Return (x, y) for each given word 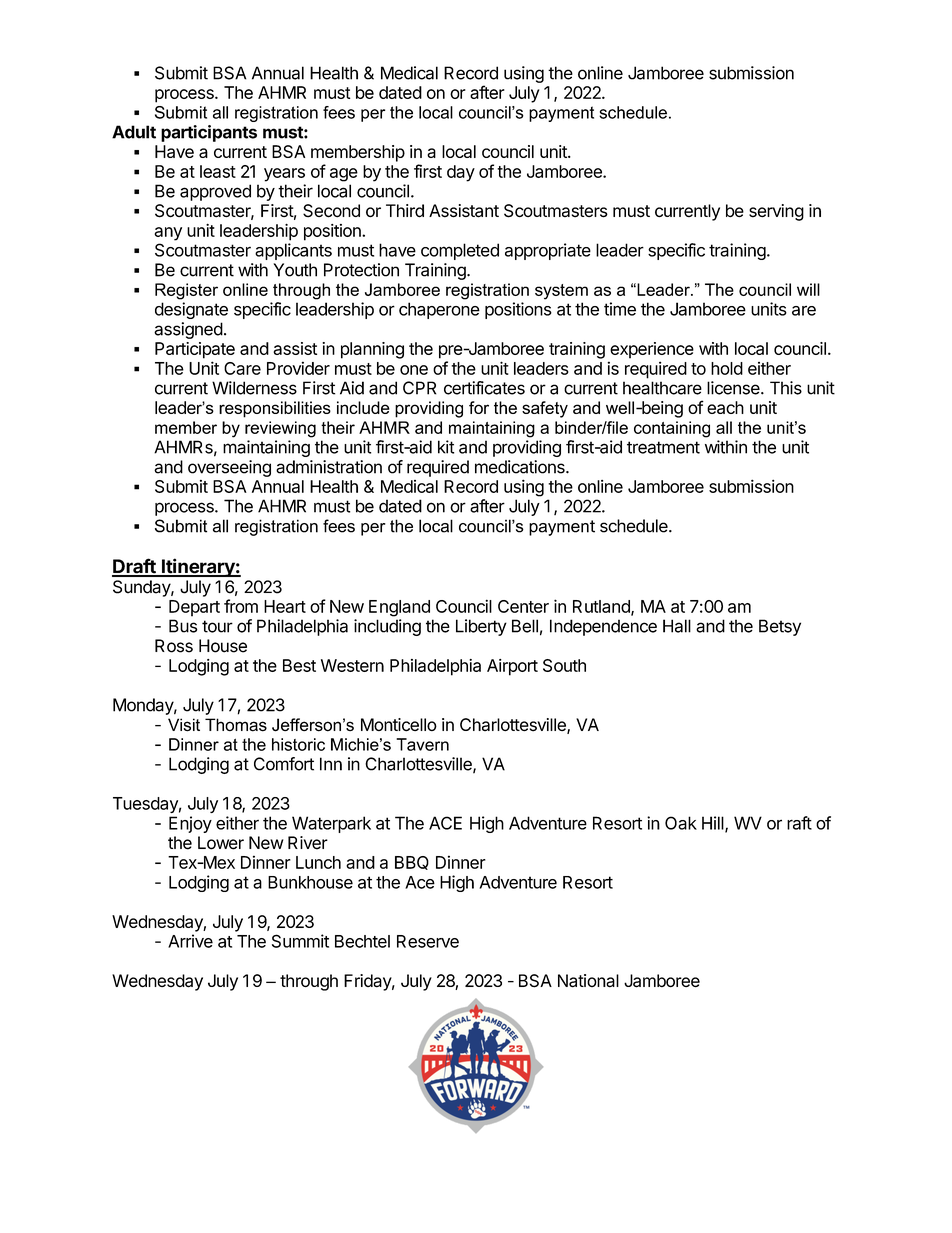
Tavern (422, 744)
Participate (195, 350)
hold (727, 368)
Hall (677, 626)
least (218, 171)
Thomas (236, 725)
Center (523, 606)
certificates (484, 388)
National (588, 981)
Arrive (190, 941)
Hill (714, 824)
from (241, 606)
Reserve (428, 941)
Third (405, 211)
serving (776, 212)
